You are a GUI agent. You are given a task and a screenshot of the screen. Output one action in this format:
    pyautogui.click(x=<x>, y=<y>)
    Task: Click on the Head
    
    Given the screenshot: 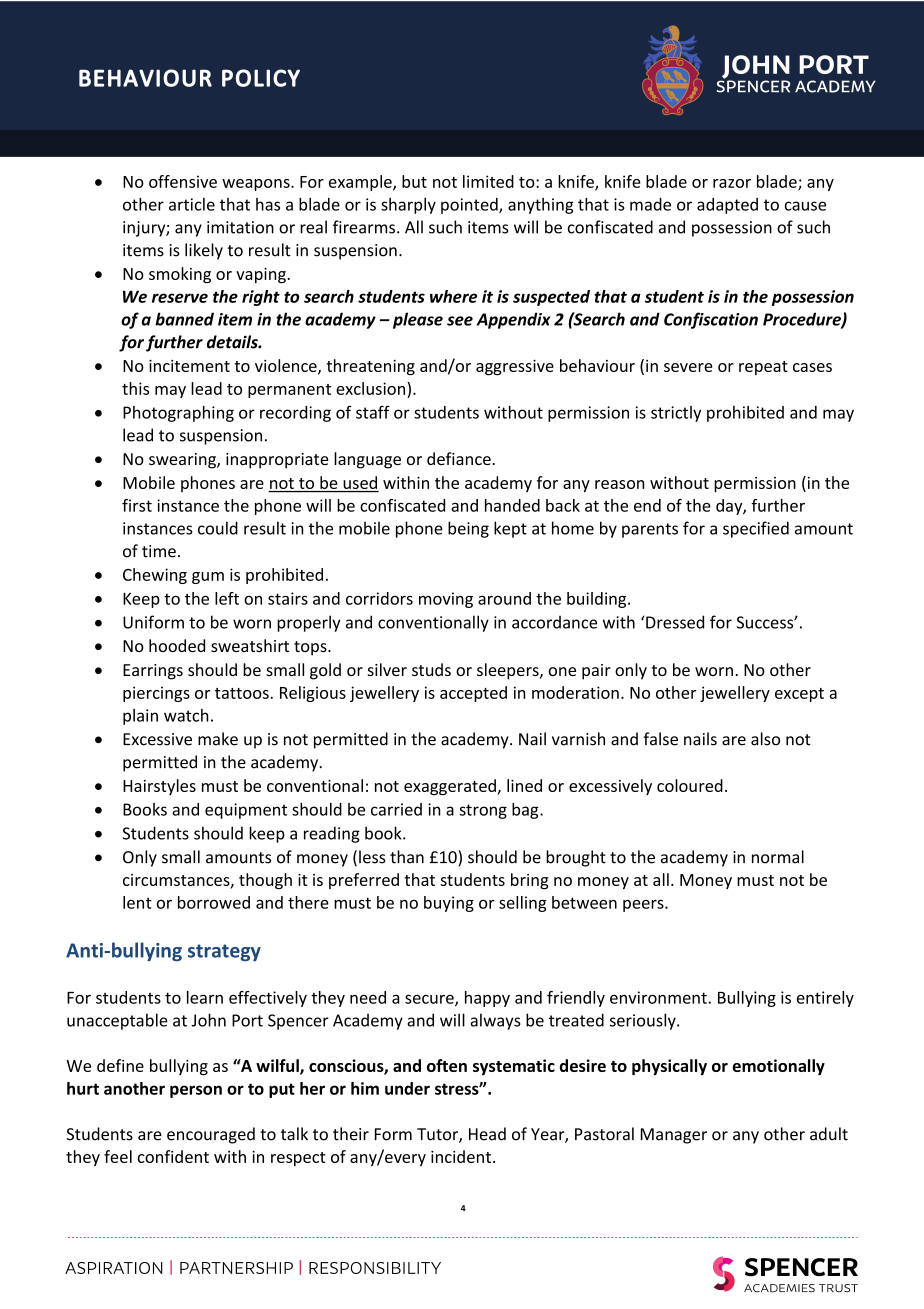 What is the action you would take?
    pyautogui.click(x=487, y=1134)
